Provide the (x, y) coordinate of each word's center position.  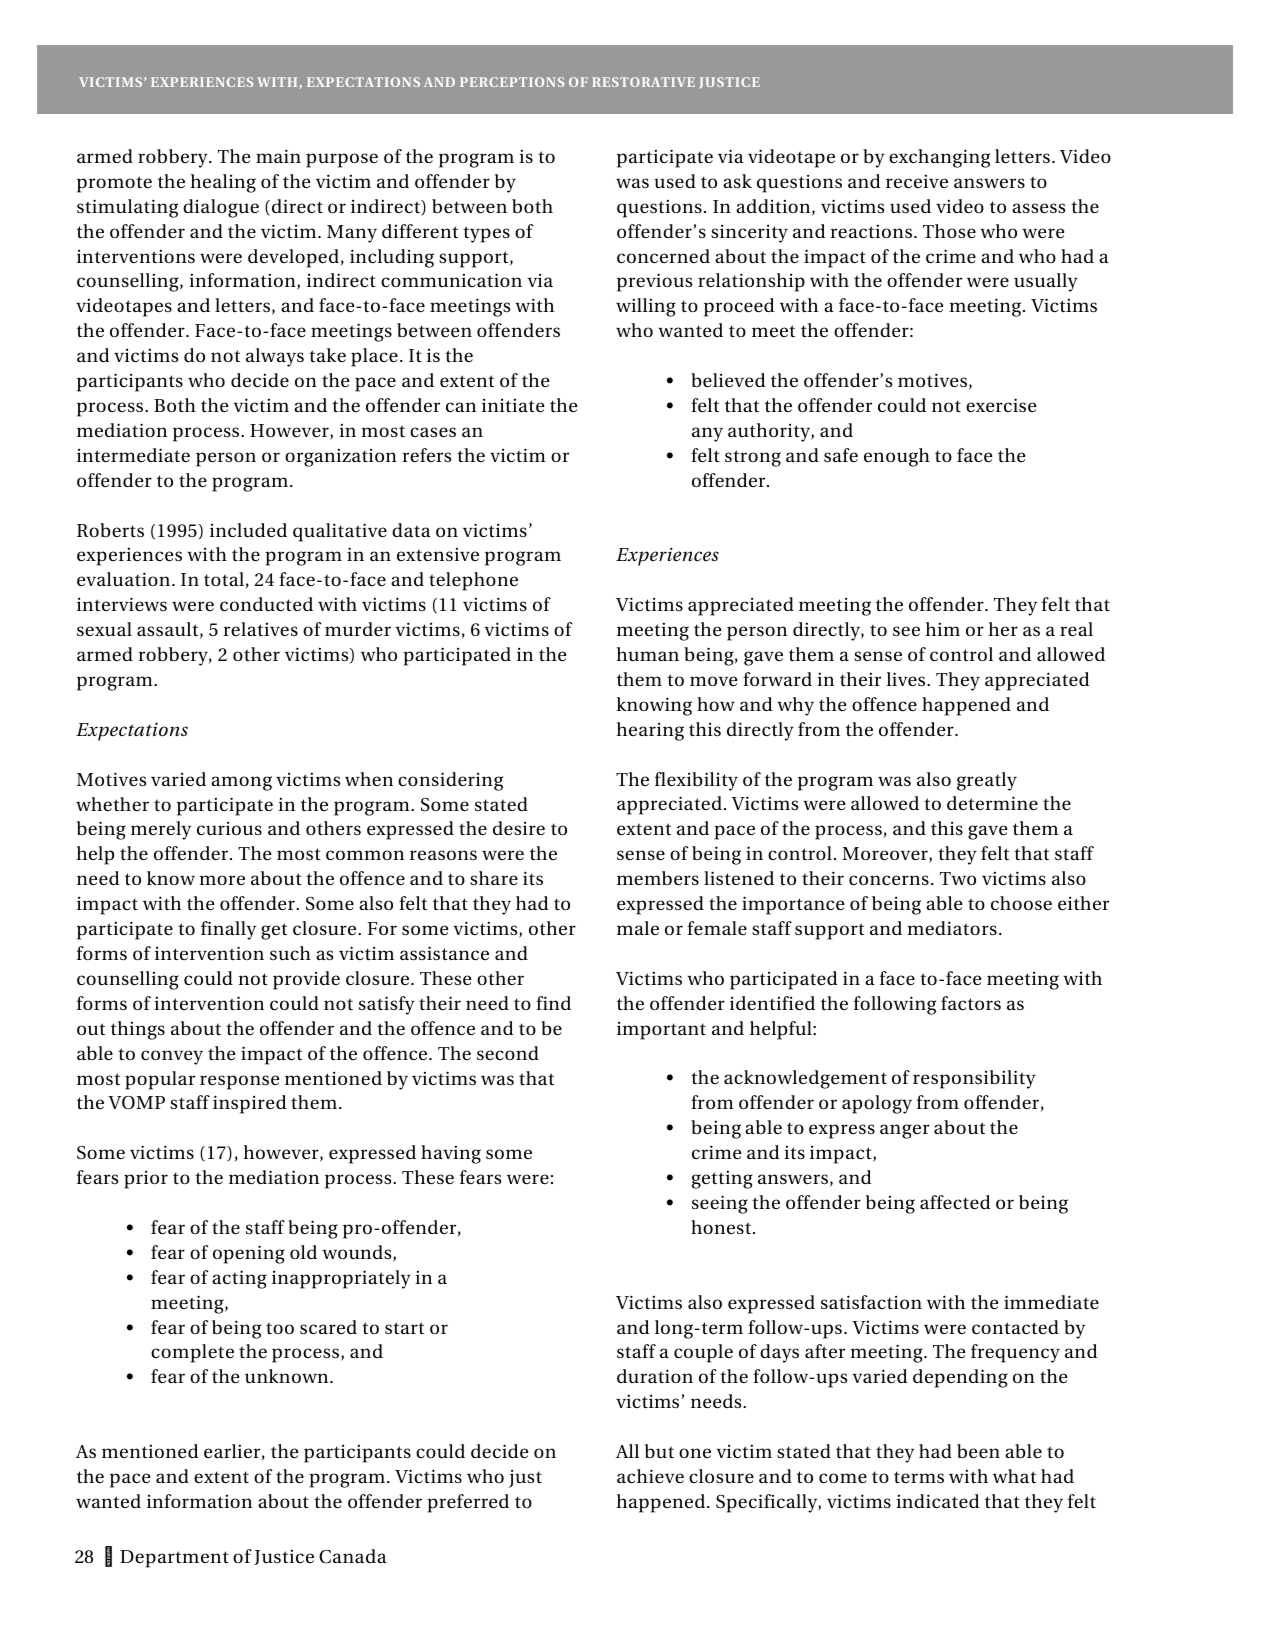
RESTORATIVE (643, 82)
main (278, 156)
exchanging (939, 158)
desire (519, 828)
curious (229, 829)
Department (174, 1559)
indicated (938, 1501)
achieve (650, 1476)
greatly (987, 781)
